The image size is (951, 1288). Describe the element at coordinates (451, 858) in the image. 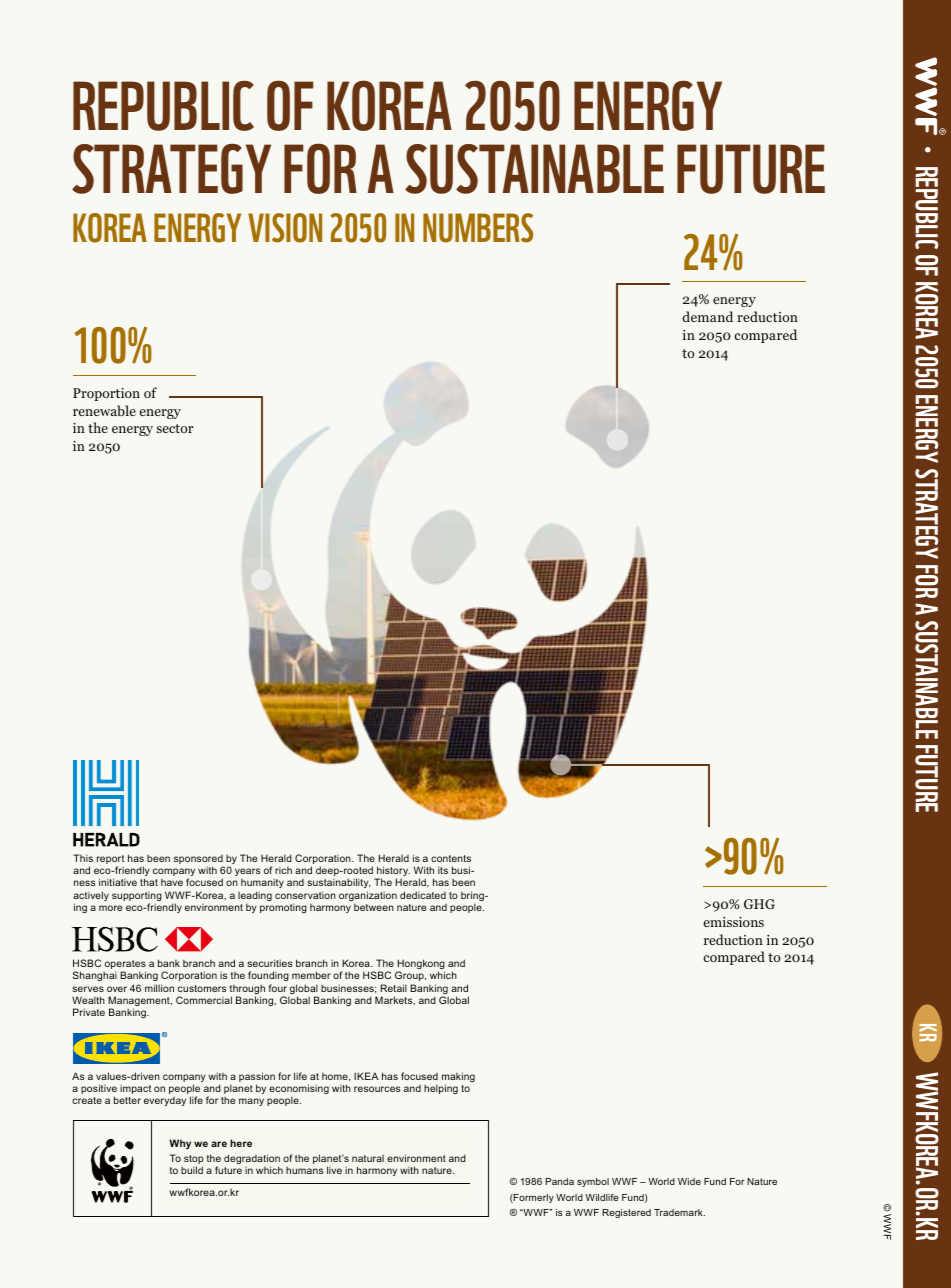

I see `contents` at that location.
